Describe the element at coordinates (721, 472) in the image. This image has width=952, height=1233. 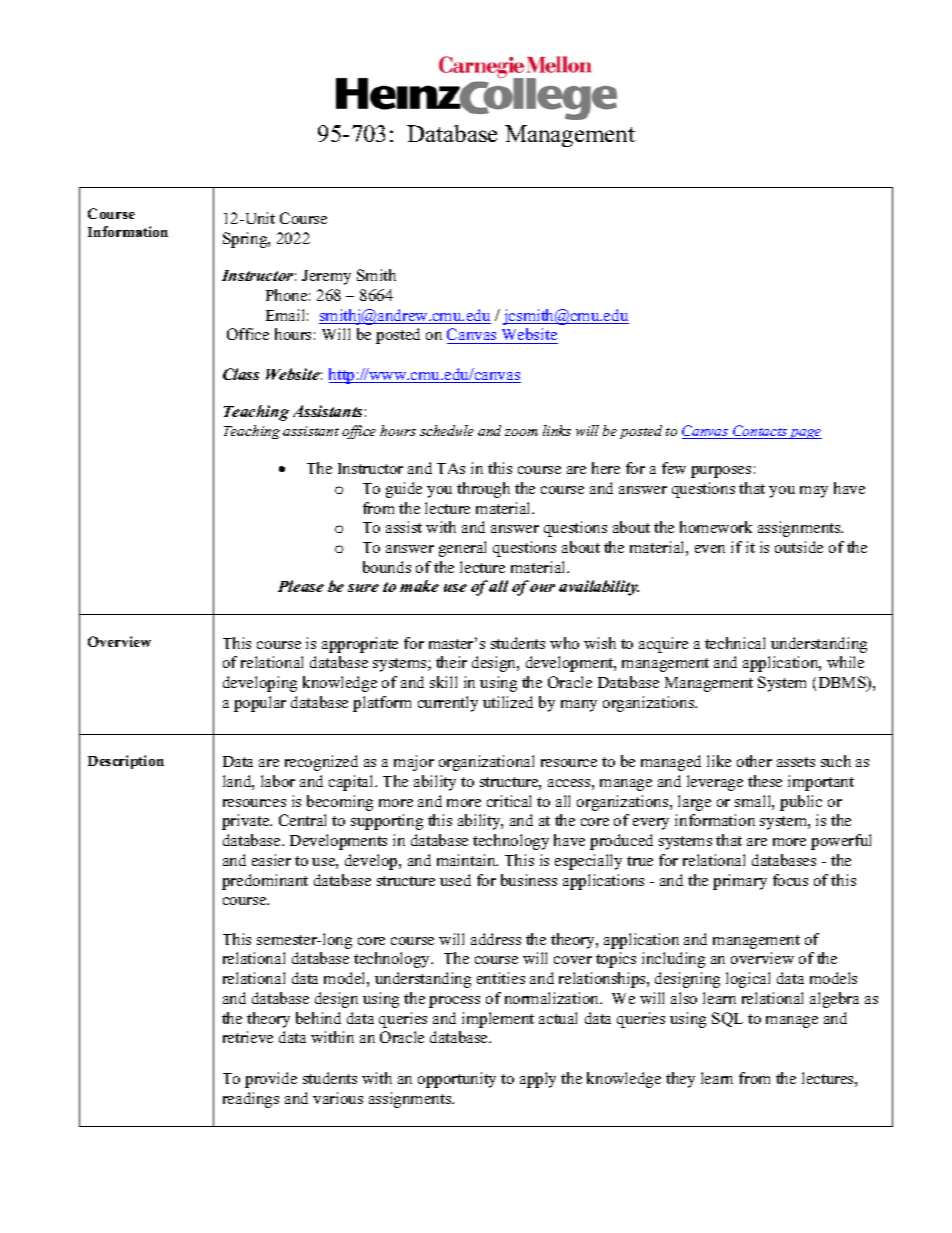
I see `purposes` at that location.
